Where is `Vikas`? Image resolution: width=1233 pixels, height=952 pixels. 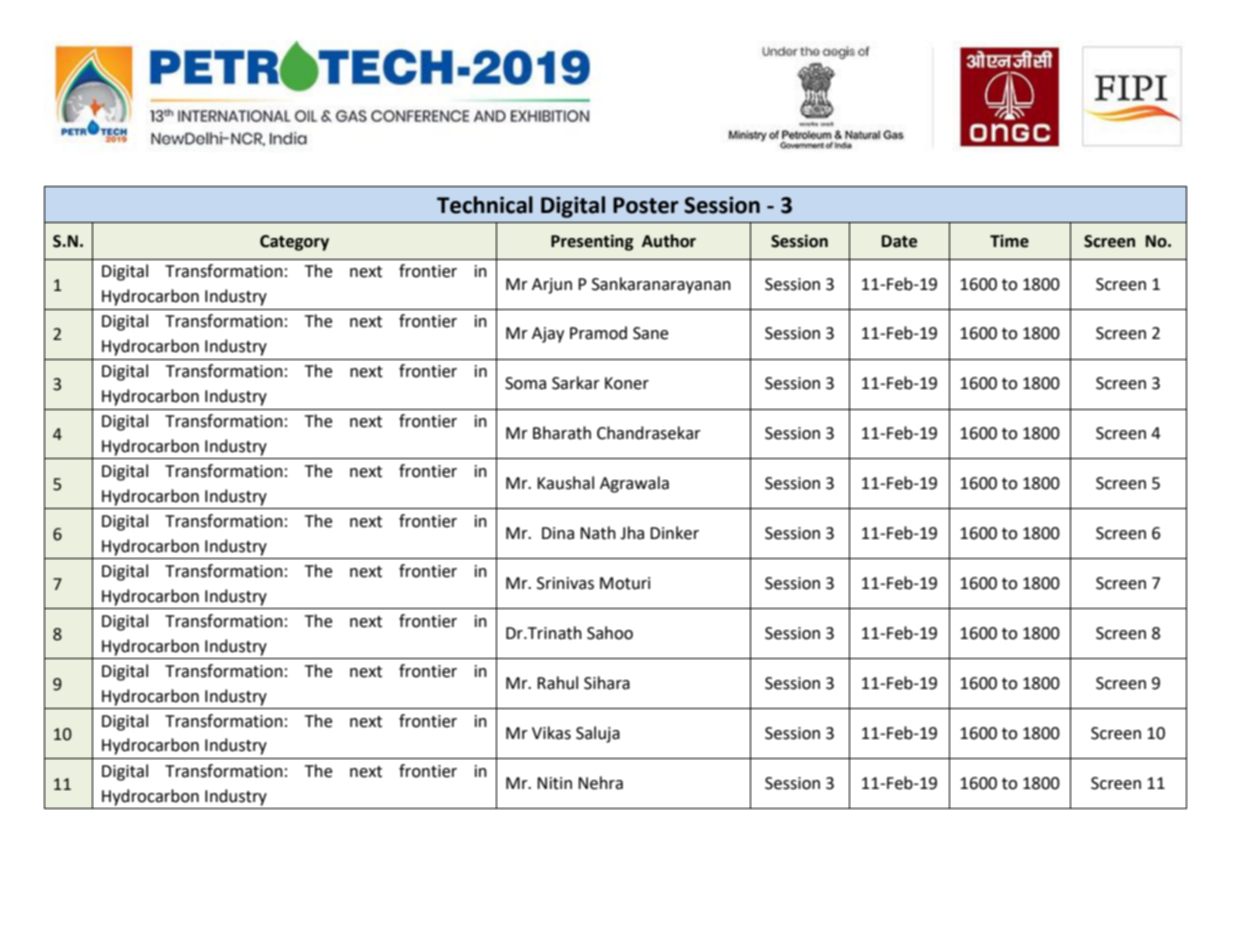
Vikas is located at coordinates (551, 733).
